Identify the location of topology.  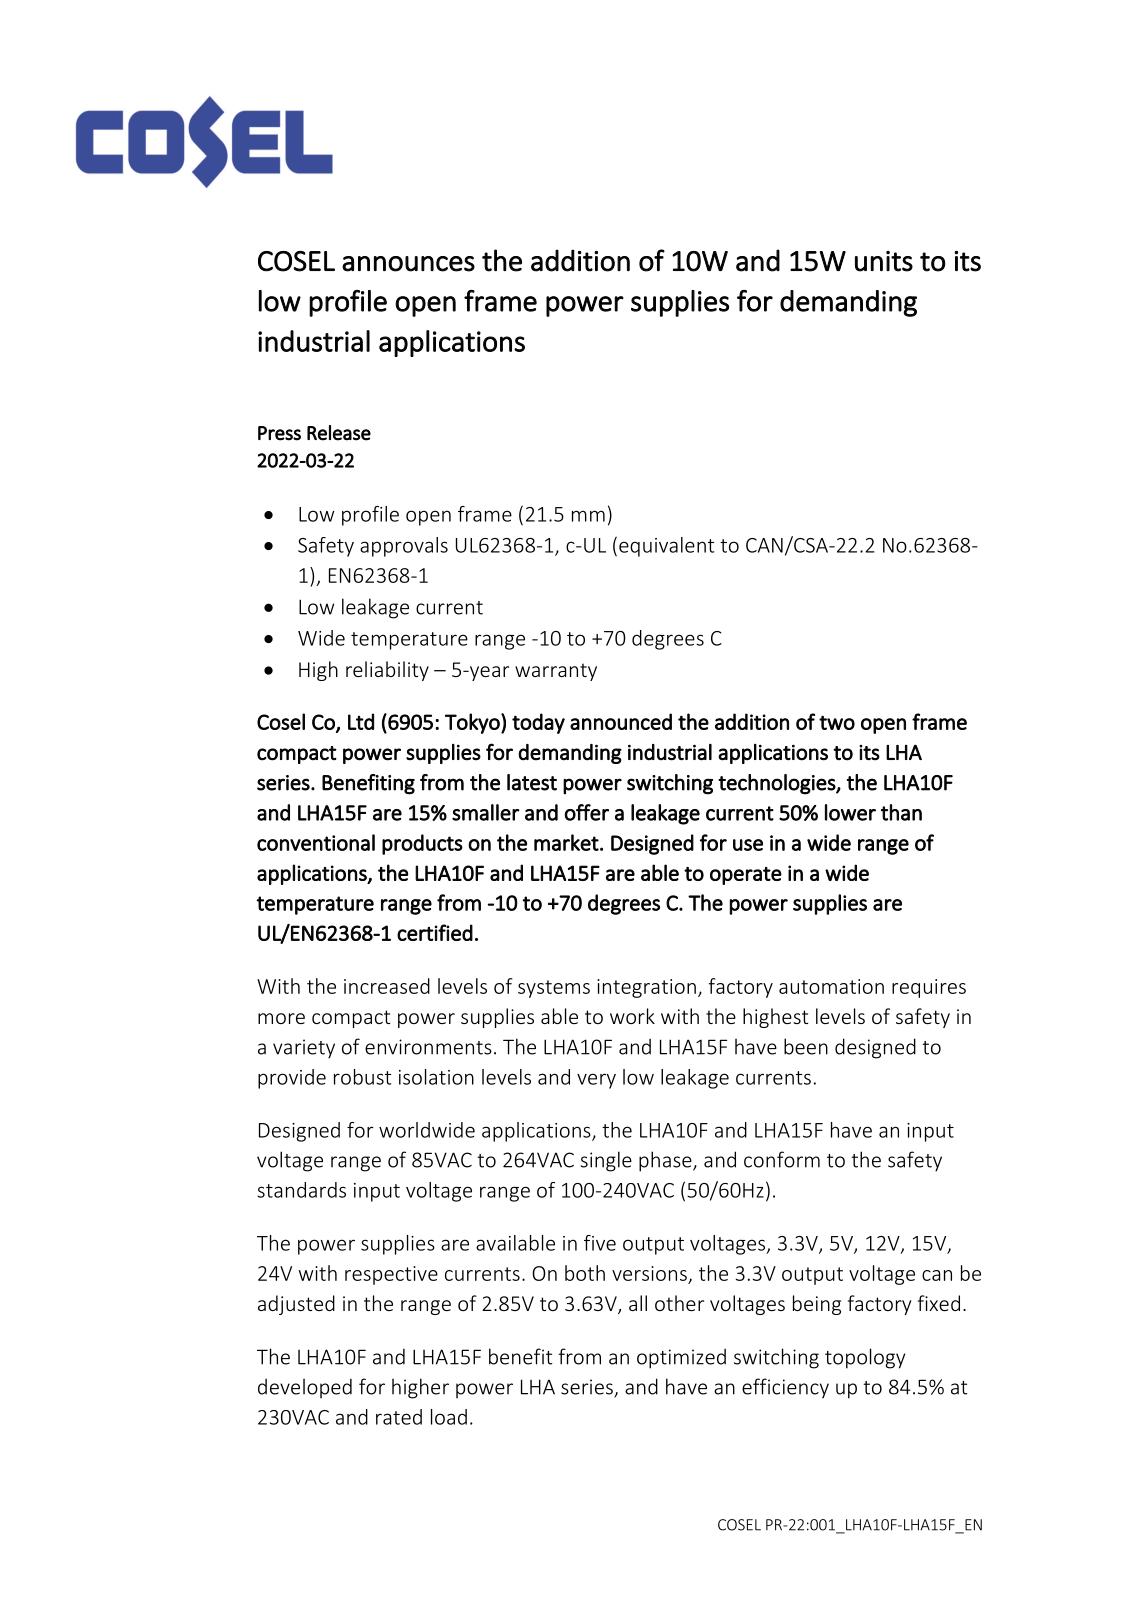
(865, 1358).
